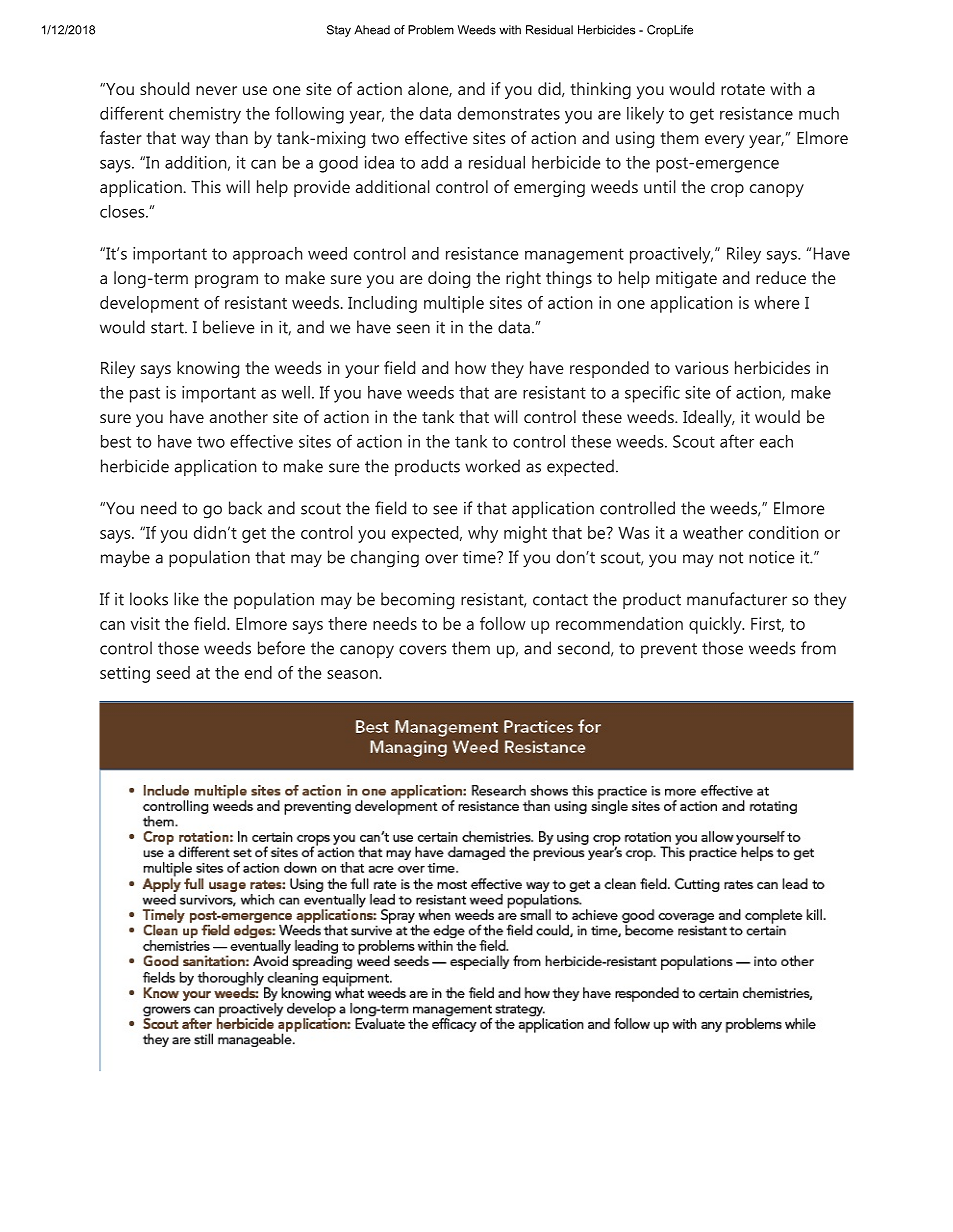 The height and width of the page is (1232, 953). Describe the element at coordinates (669, 650) in the page. I see `prevent` at that location.
